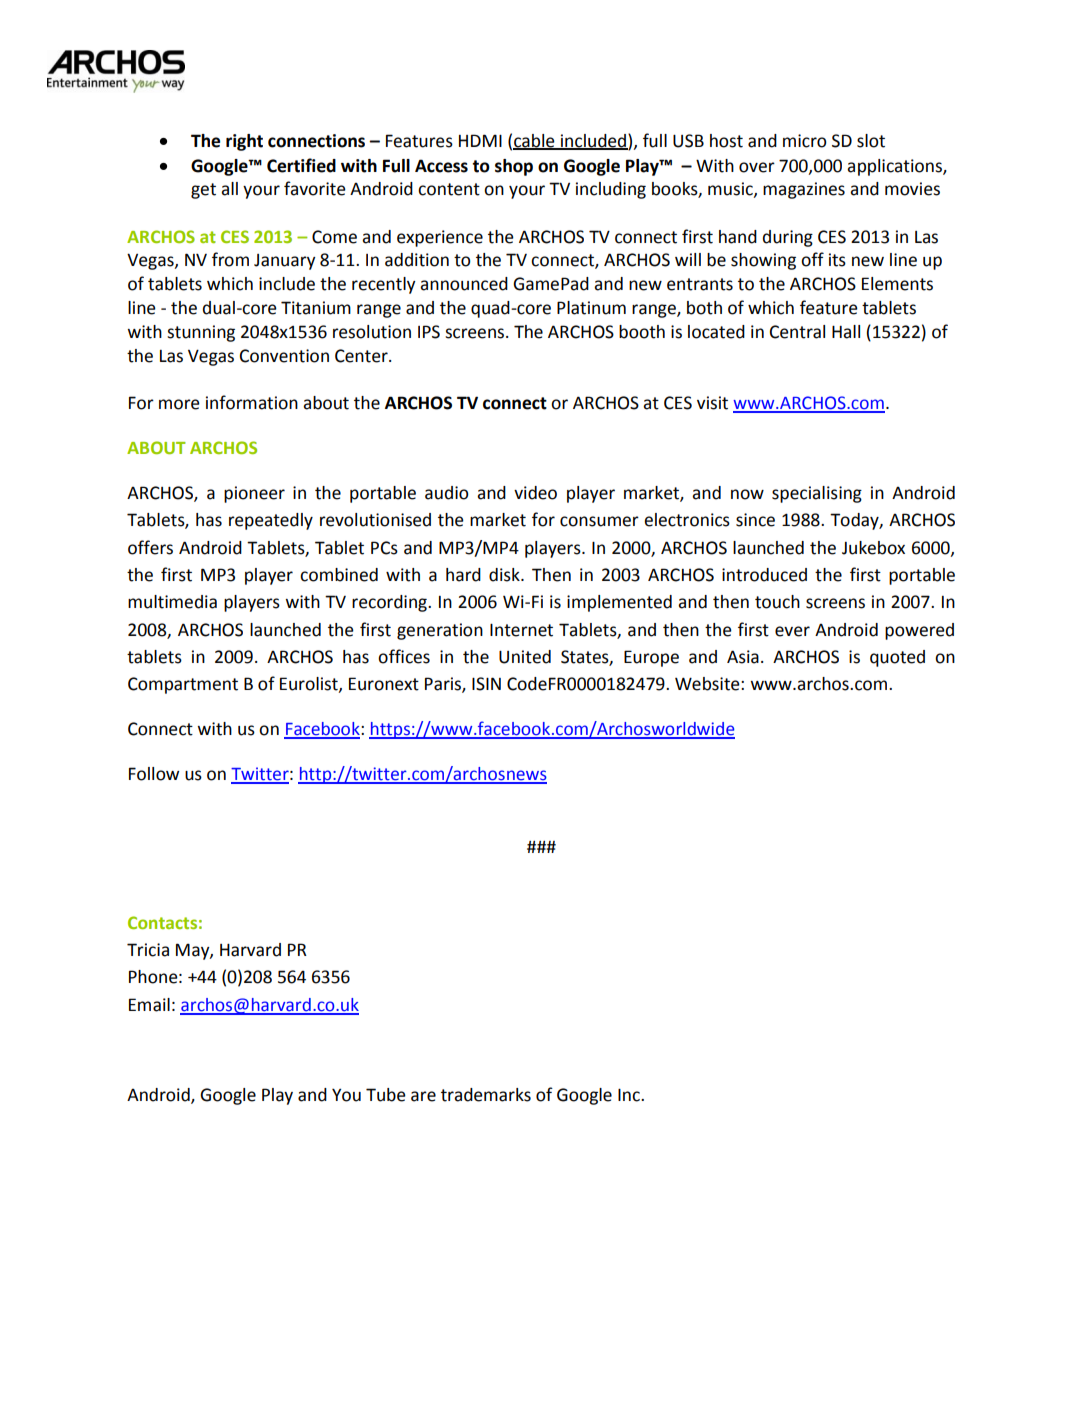  What do you see at coordinates (154, 774) in the screenshot?
I see `Follow` at bounding box center [154, 774].
